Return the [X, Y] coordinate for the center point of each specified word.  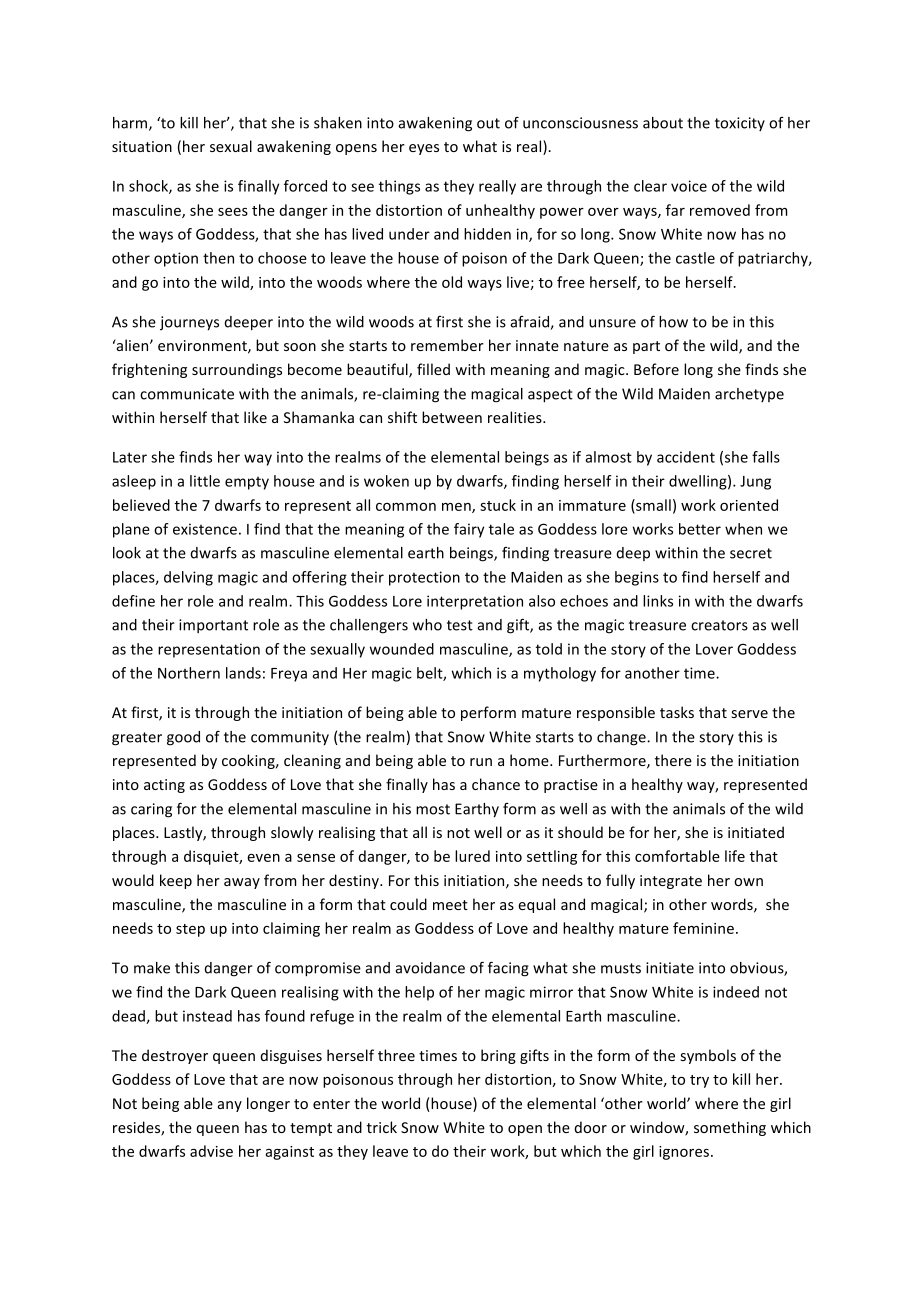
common [406, 507]
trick [382, 1127]
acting [164, 786]
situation [142, 146]
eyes [424, 149]
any [230, 1106]
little [205, 481]
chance [496, 784]
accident [686, 457]
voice [689, 186]
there [673, 760]
